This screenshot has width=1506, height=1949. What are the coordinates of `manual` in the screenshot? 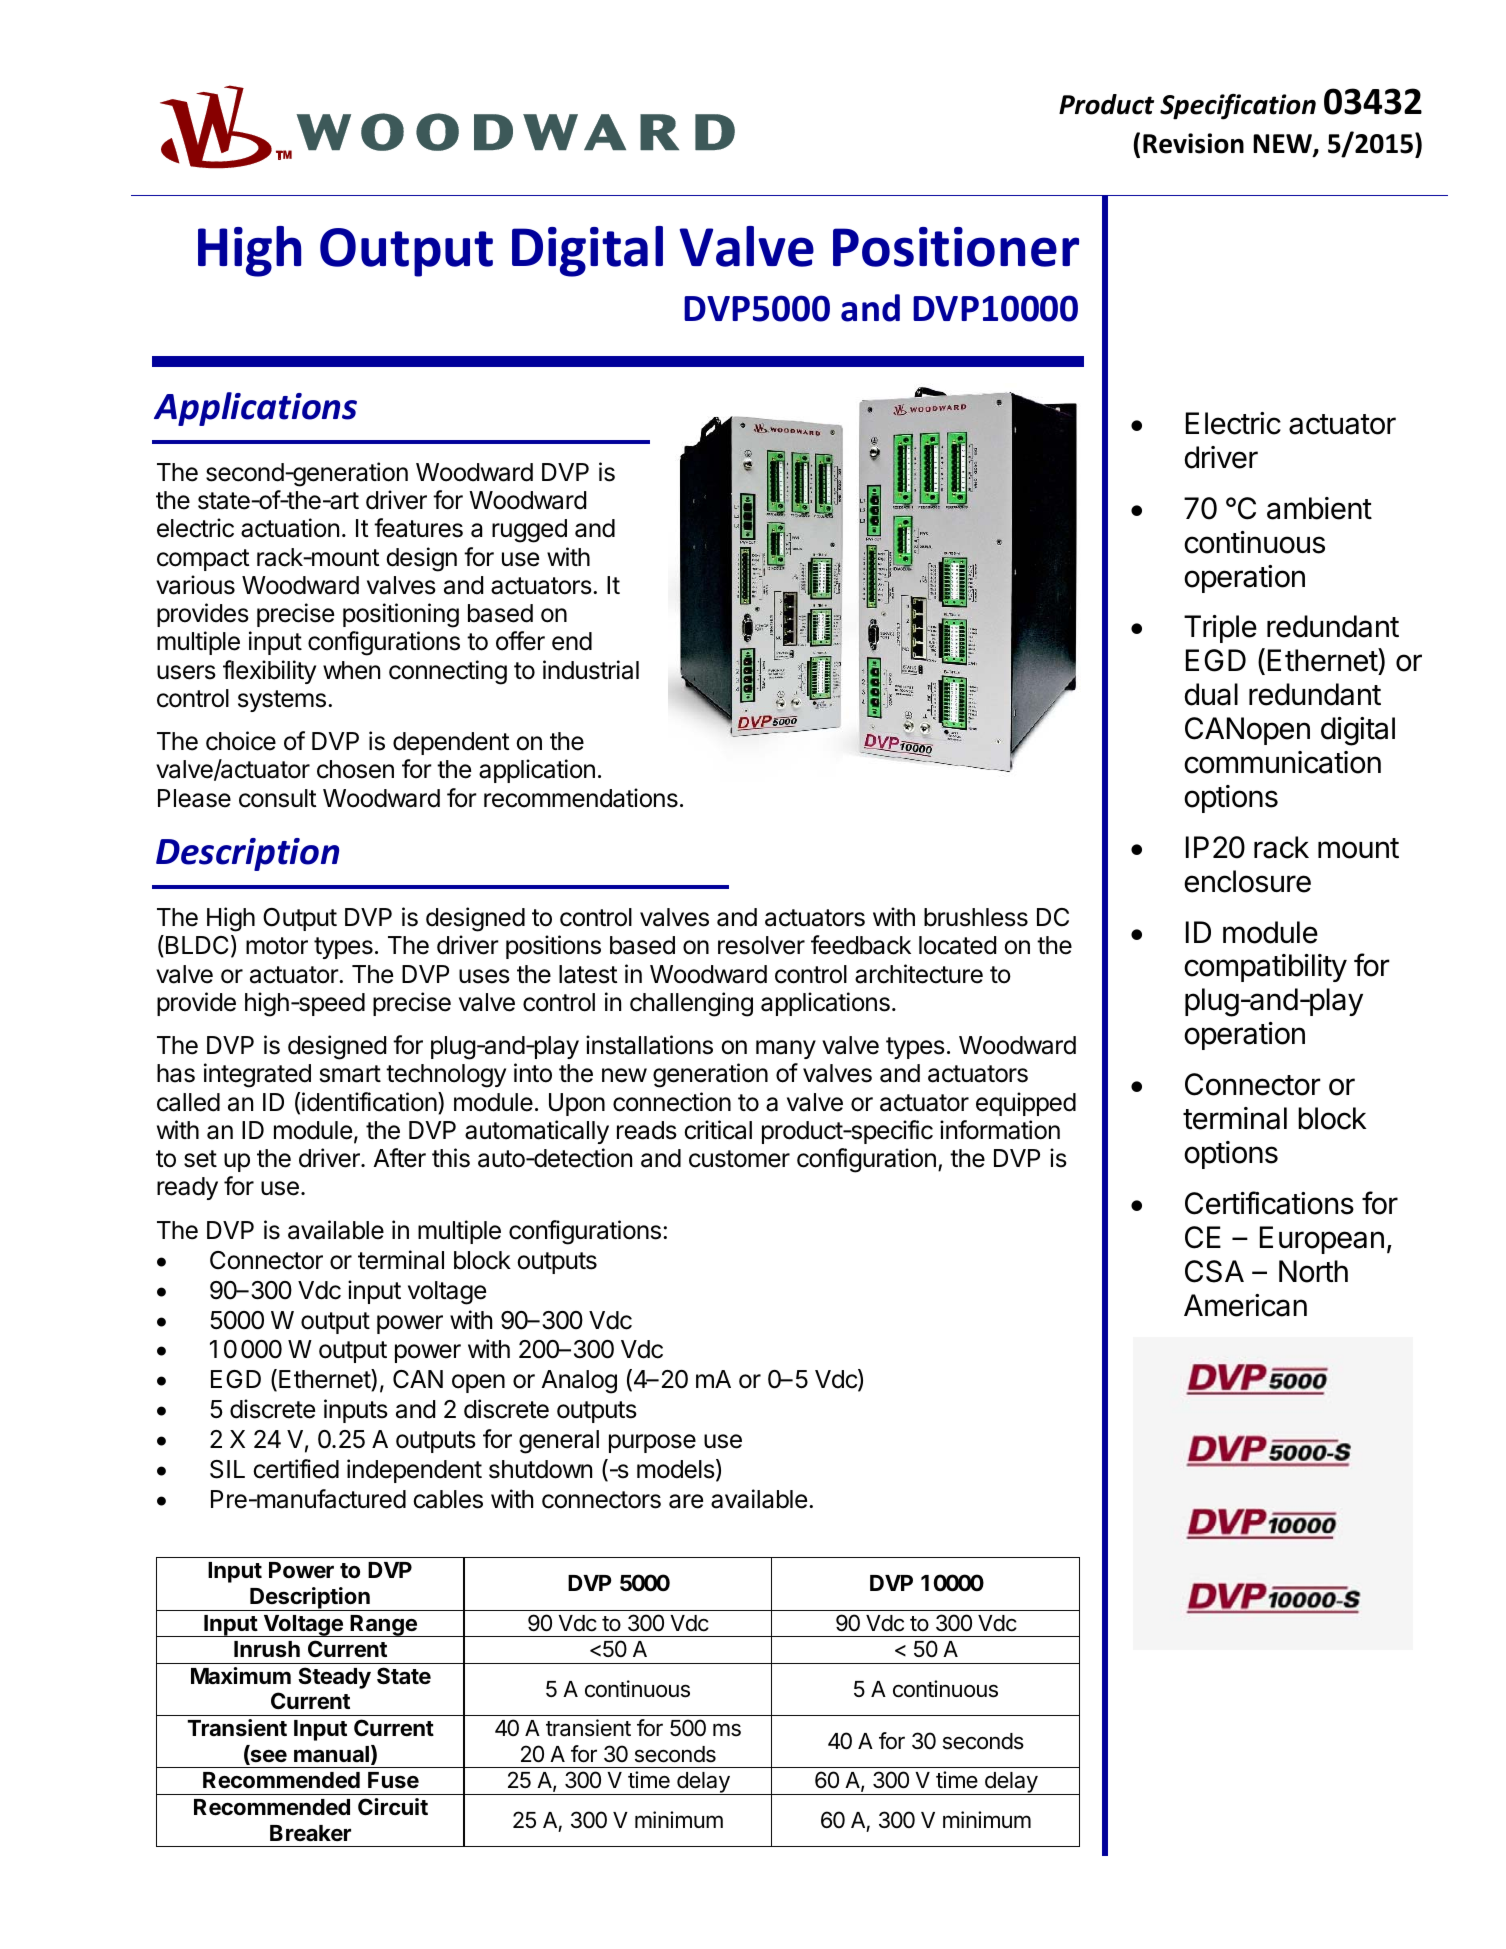 It's located at (331, 1754).
